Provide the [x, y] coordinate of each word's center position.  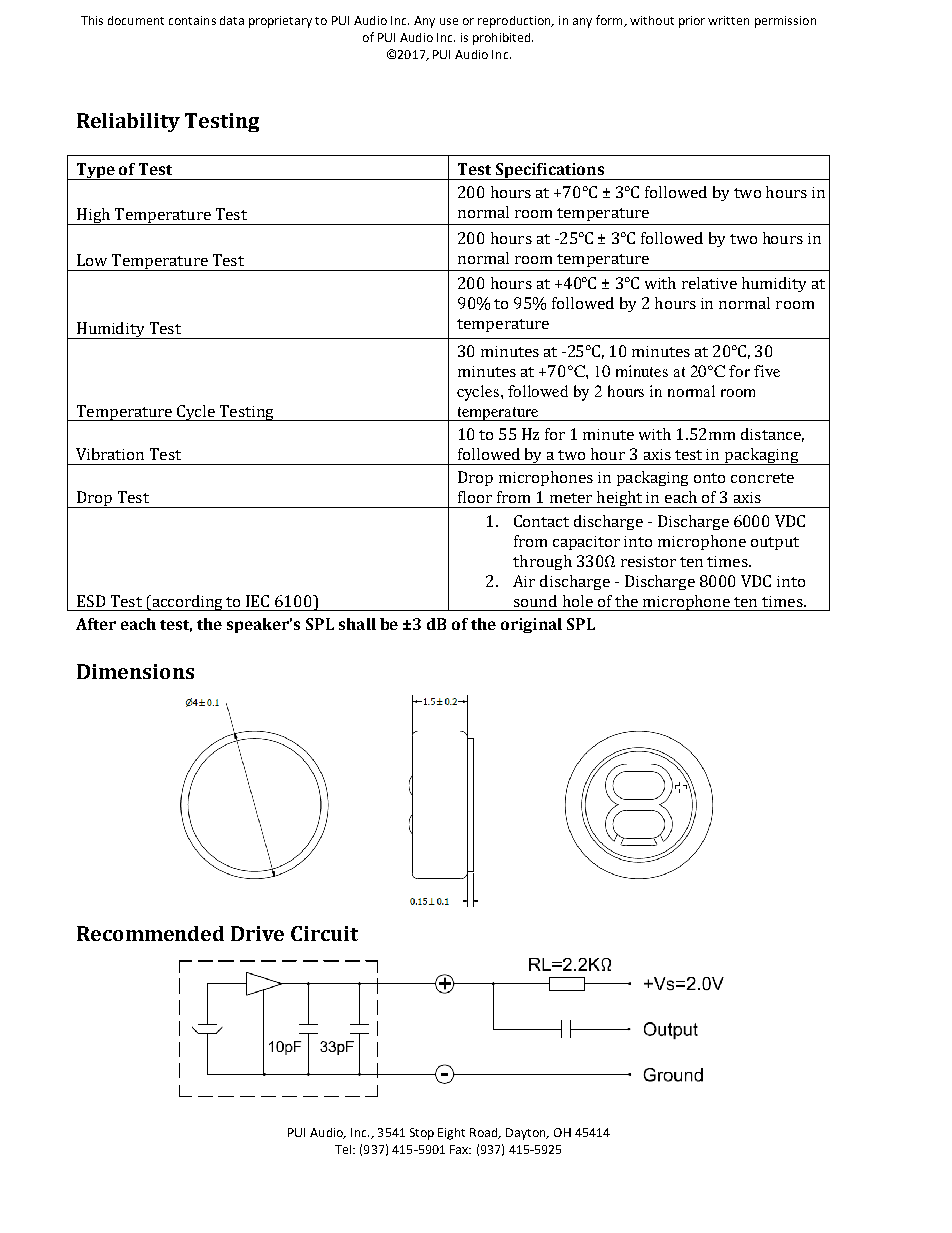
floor [475, 497]
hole [578, 601]
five [767, 371]
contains [192, 20]
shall [357, 624]
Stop [422, 1134]
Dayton [527, 1134]
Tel [344, 1149]
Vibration [110, 454]
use [449, 21]
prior [692, 22]
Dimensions [135, 671]
